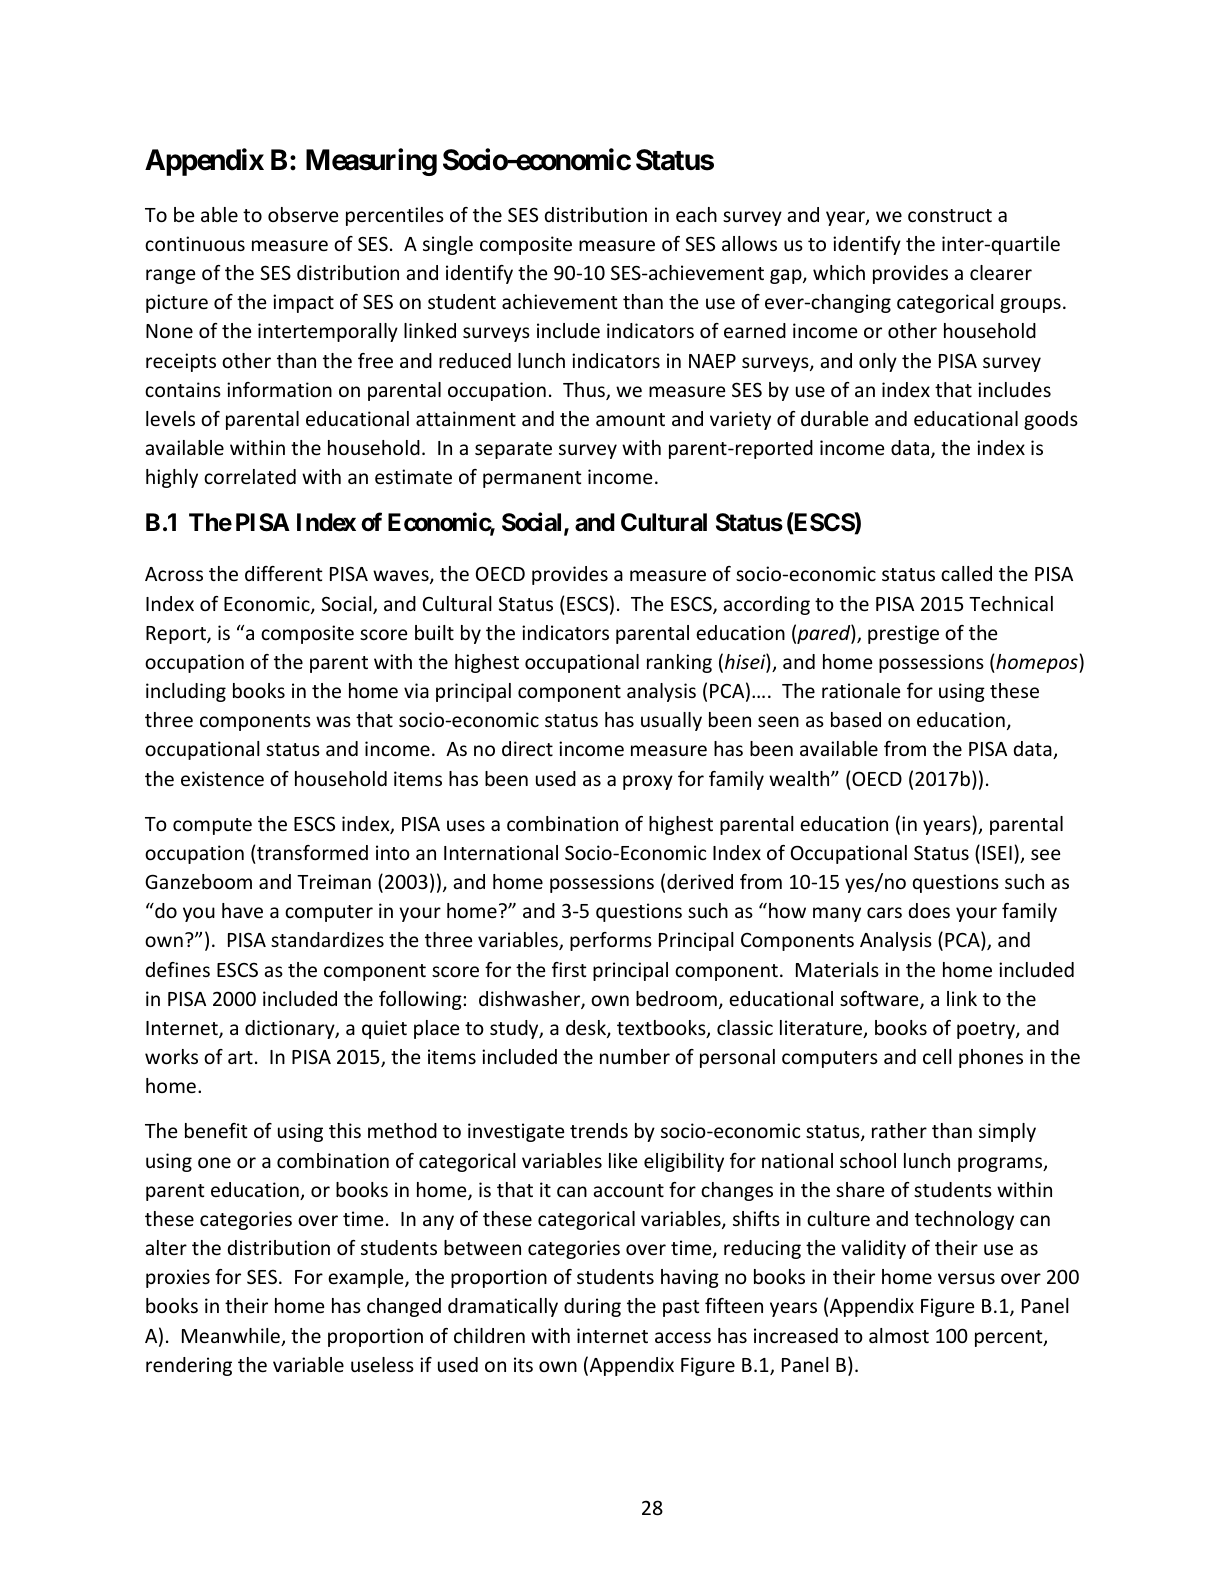 The height and width of the screenshot is (1594, 1232). Describe the element at coordinates (232, 1337) in the screenshot. I see `Meanwhile` at that location.
